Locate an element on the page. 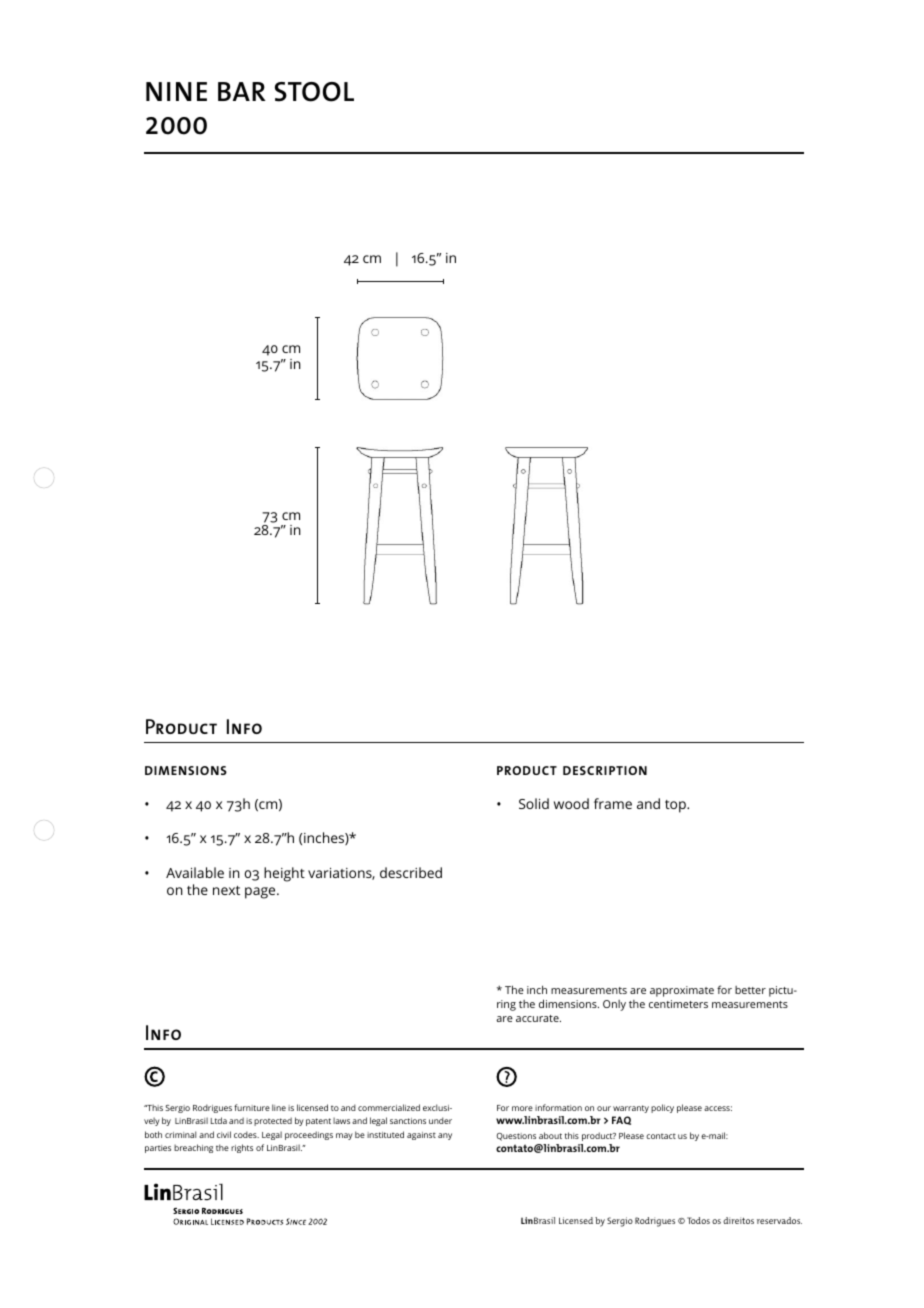 The image size is (924, 1308). BAR is located at coordinates (242, 91).
